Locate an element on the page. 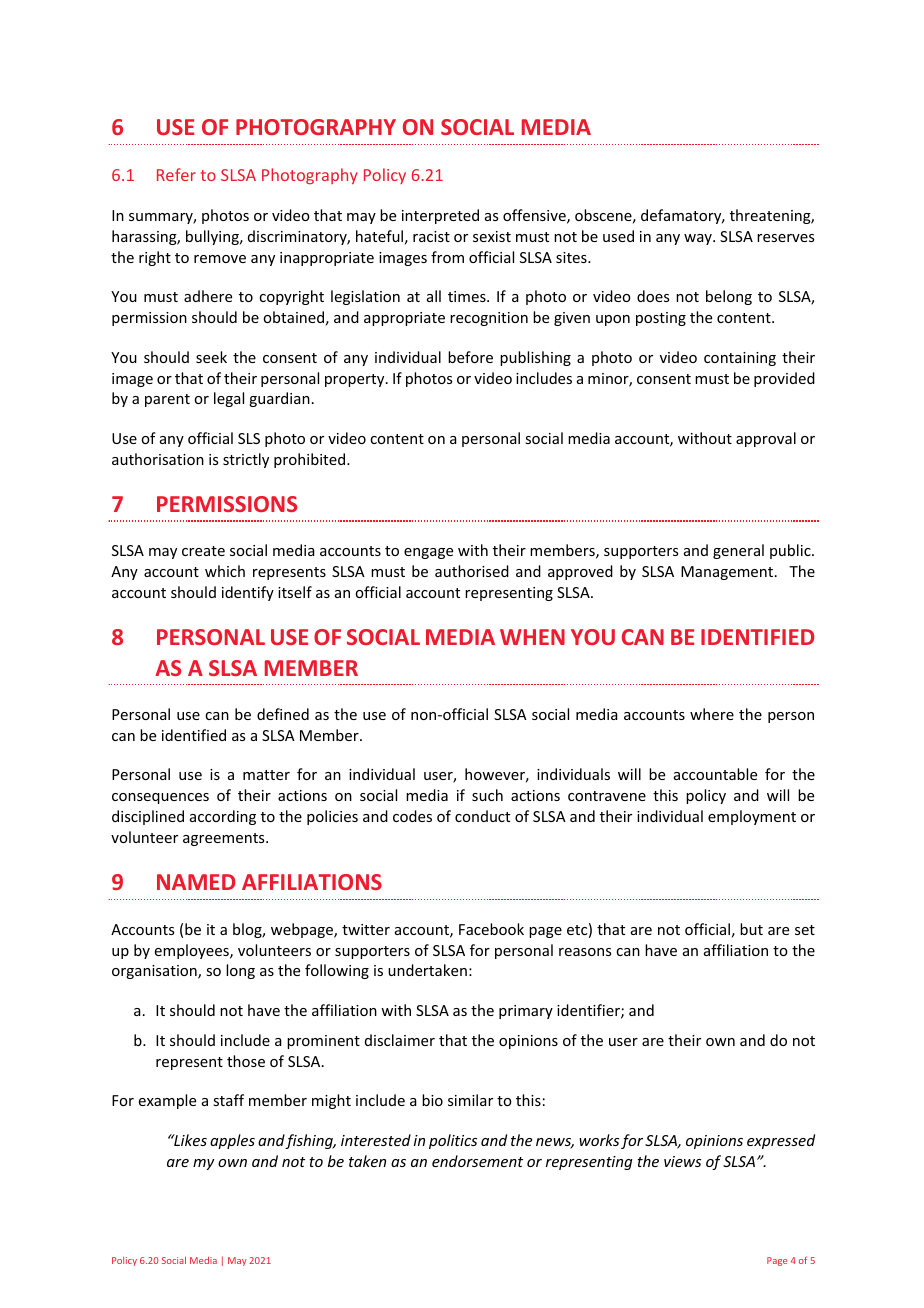  Refer is located at coordinates (176, 174).
